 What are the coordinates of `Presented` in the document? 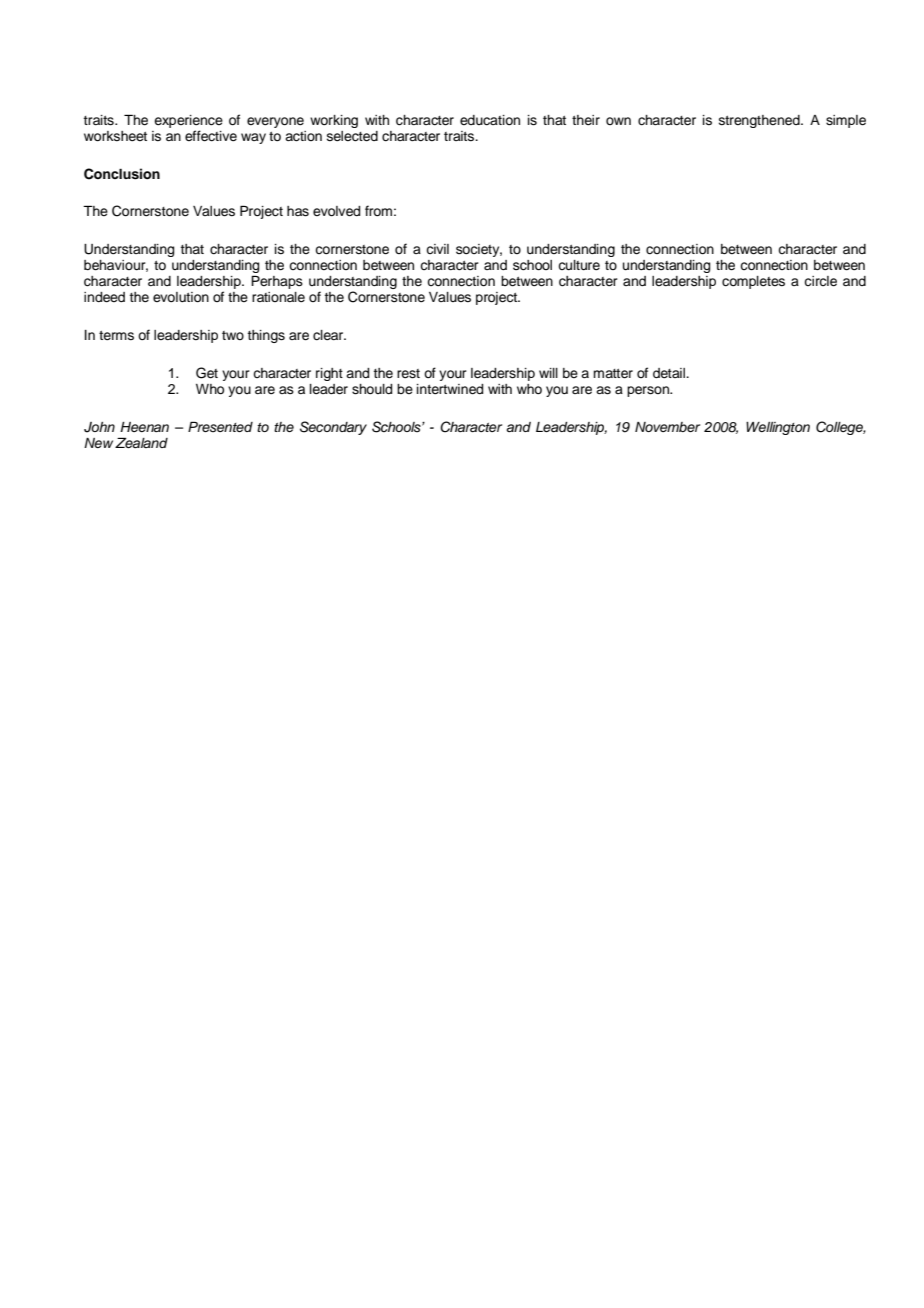 It's located at (220, 427).
